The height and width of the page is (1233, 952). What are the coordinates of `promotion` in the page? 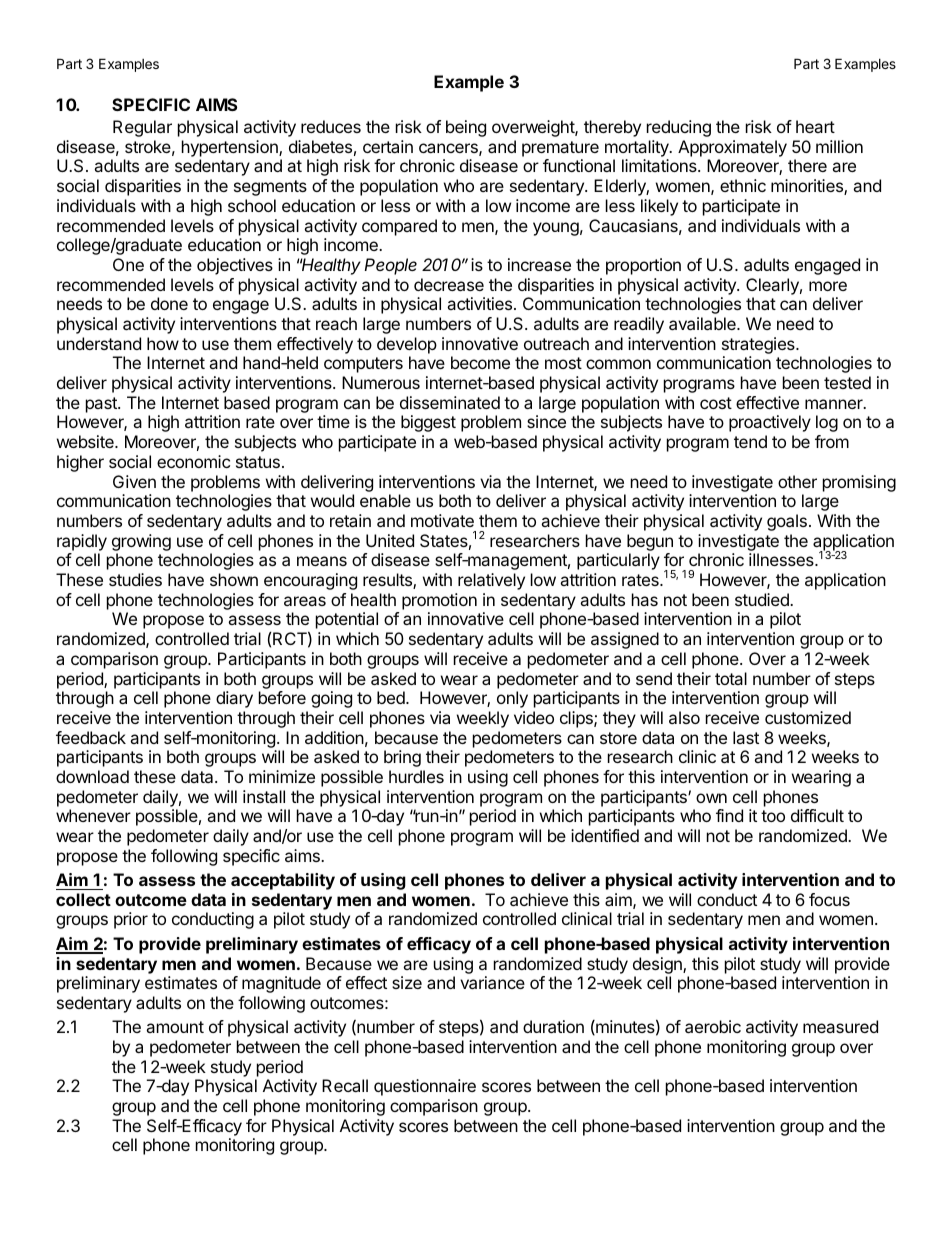 It's located at (439, 601).
